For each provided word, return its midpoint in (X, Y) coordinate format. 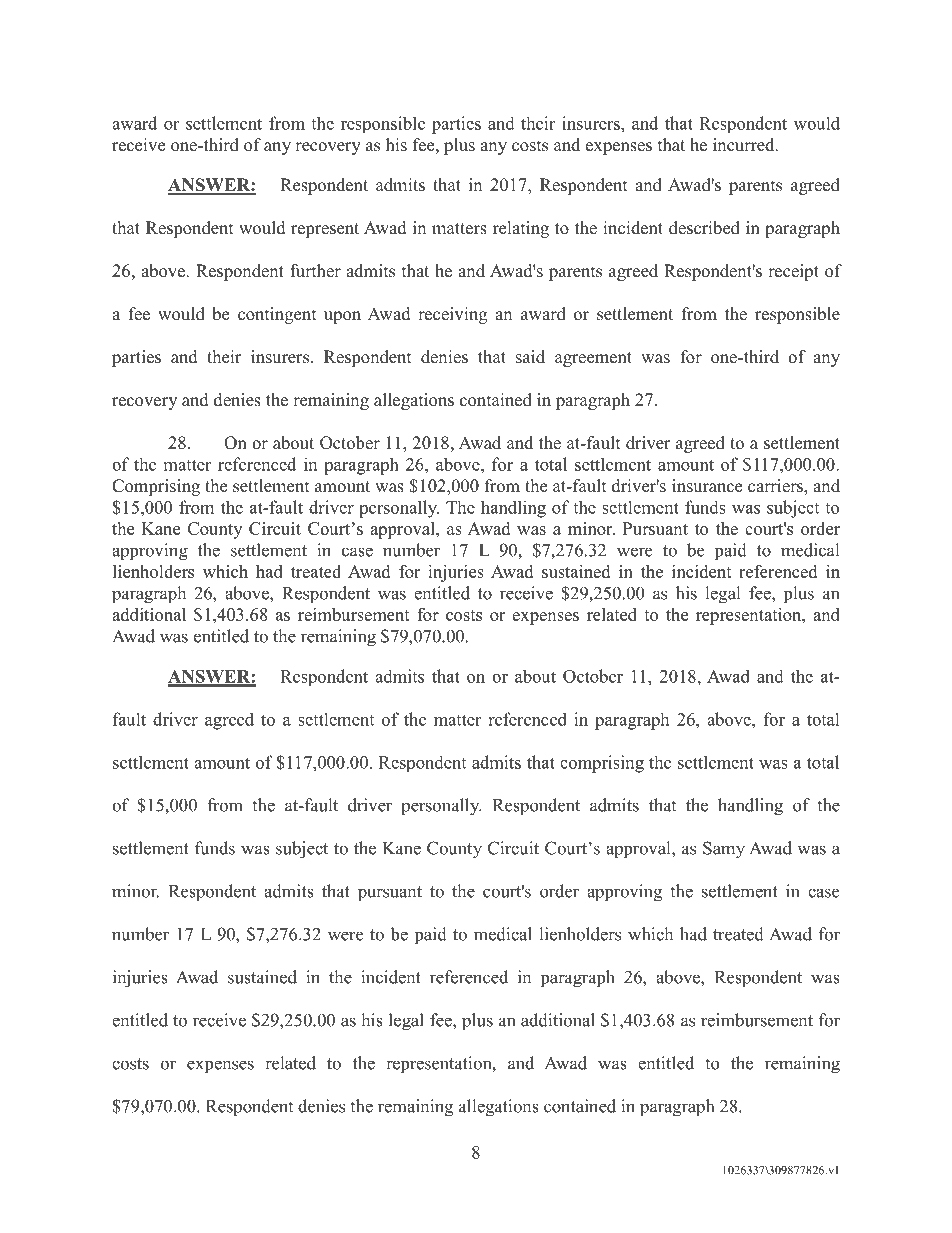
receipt (793, 272)
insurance (707, 486)
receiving (452, 315)
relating (521, 229)
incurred (745, 145)
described (704, 228)
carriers (776, 487)
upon (342, 317)
